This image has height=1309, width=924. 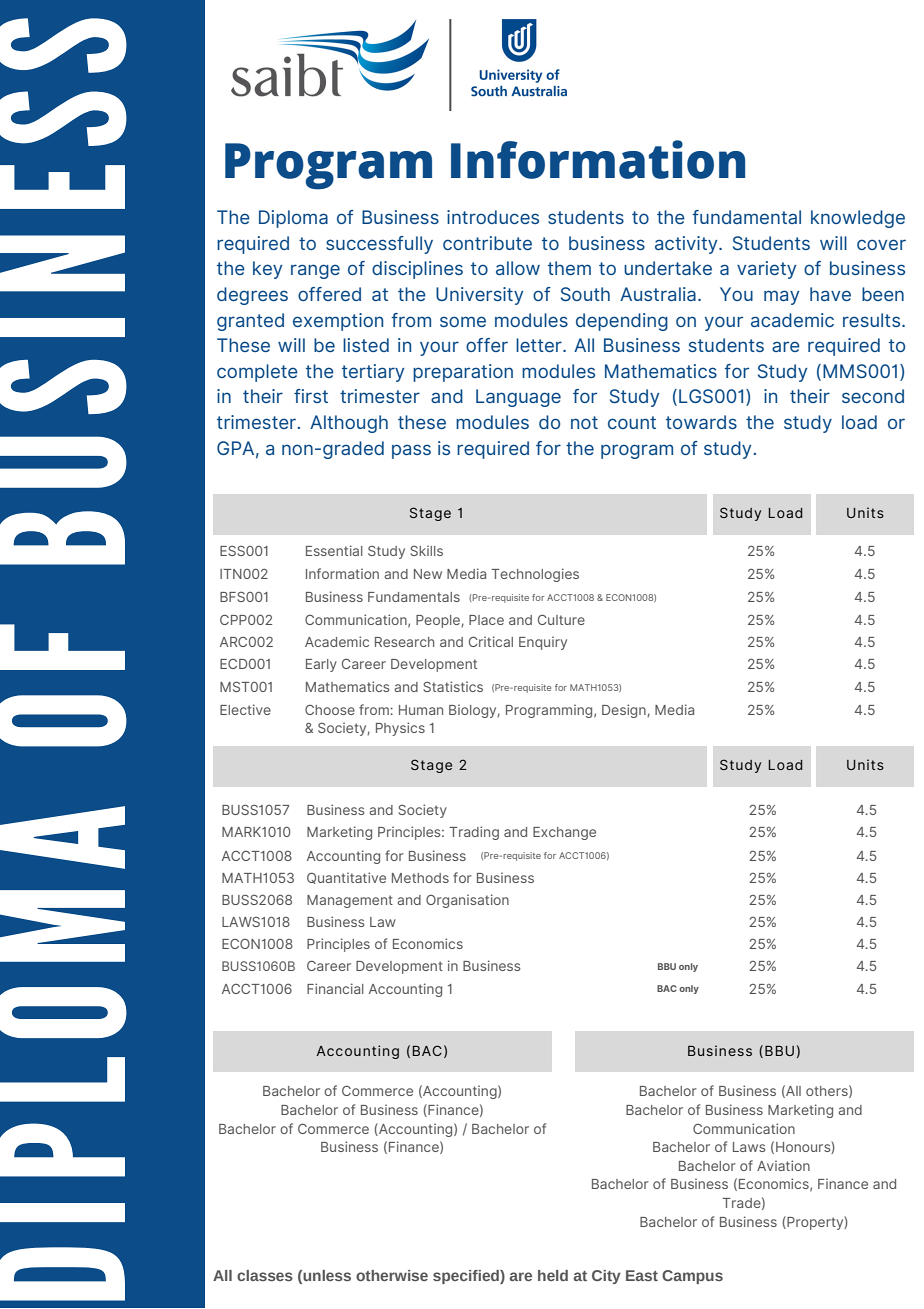 I want to click on towards, so click(x=701, y=422).
